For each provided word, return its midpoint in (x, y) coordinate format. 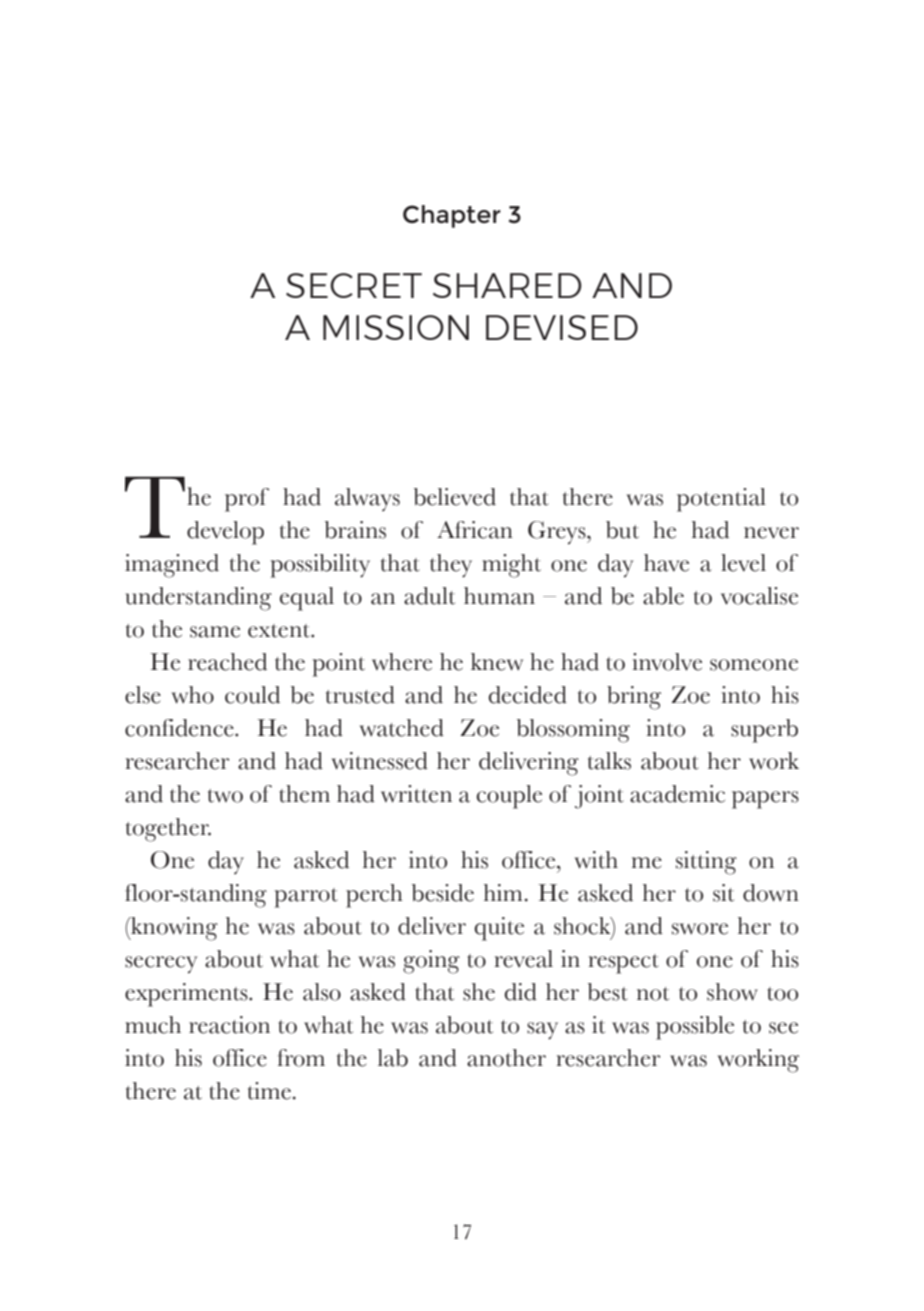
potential (721, 500)
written (416, 794)
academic (677, 794)
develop (225, 533)
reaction (229, 1025)
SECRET (354, 285)
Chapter (452, 216)
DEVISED (562, 327)
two (225, 796)
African (475, 530)
